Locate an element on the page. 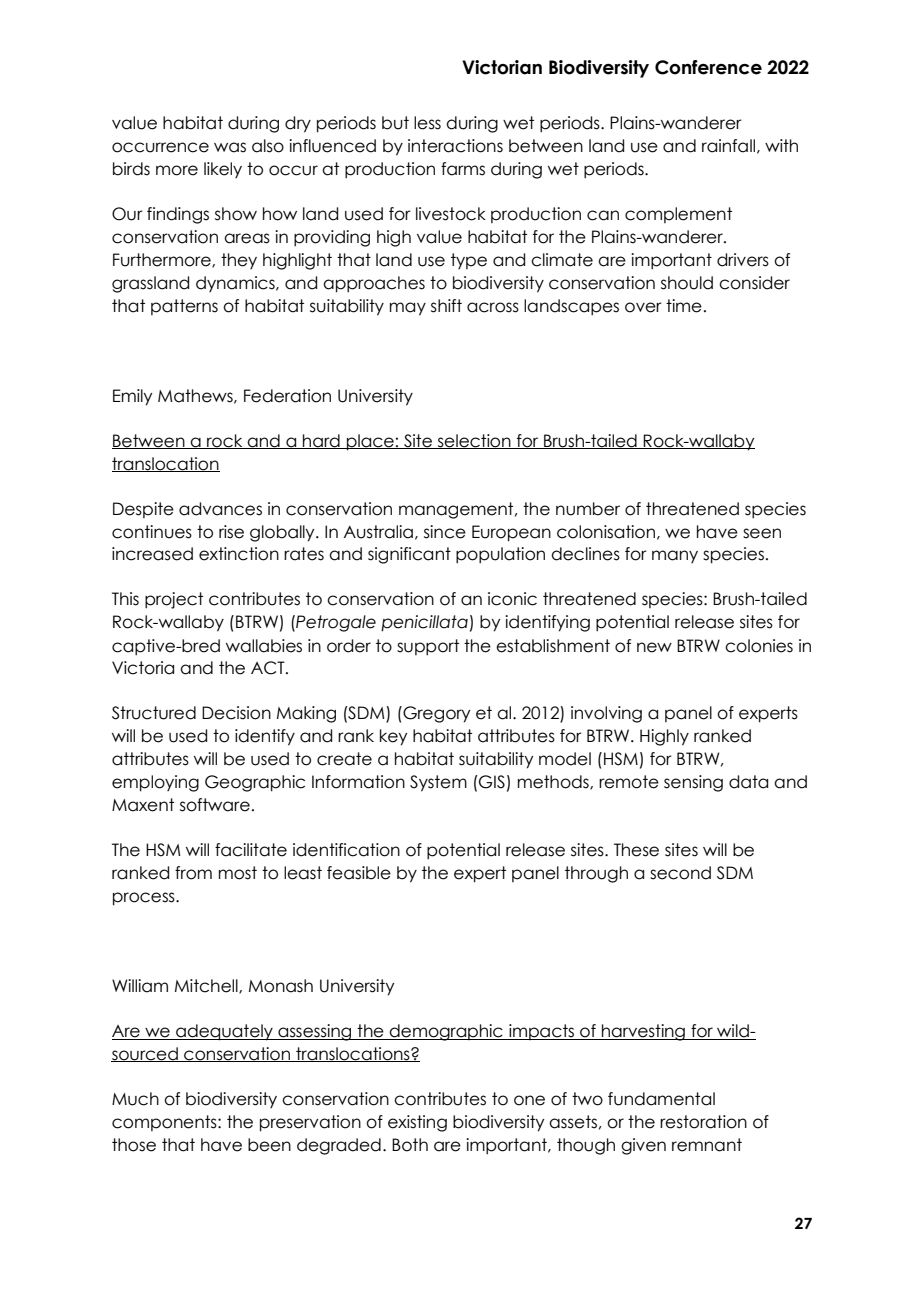 This image has height=1308, width=924. Much is located at coordinates (135, 1099).
